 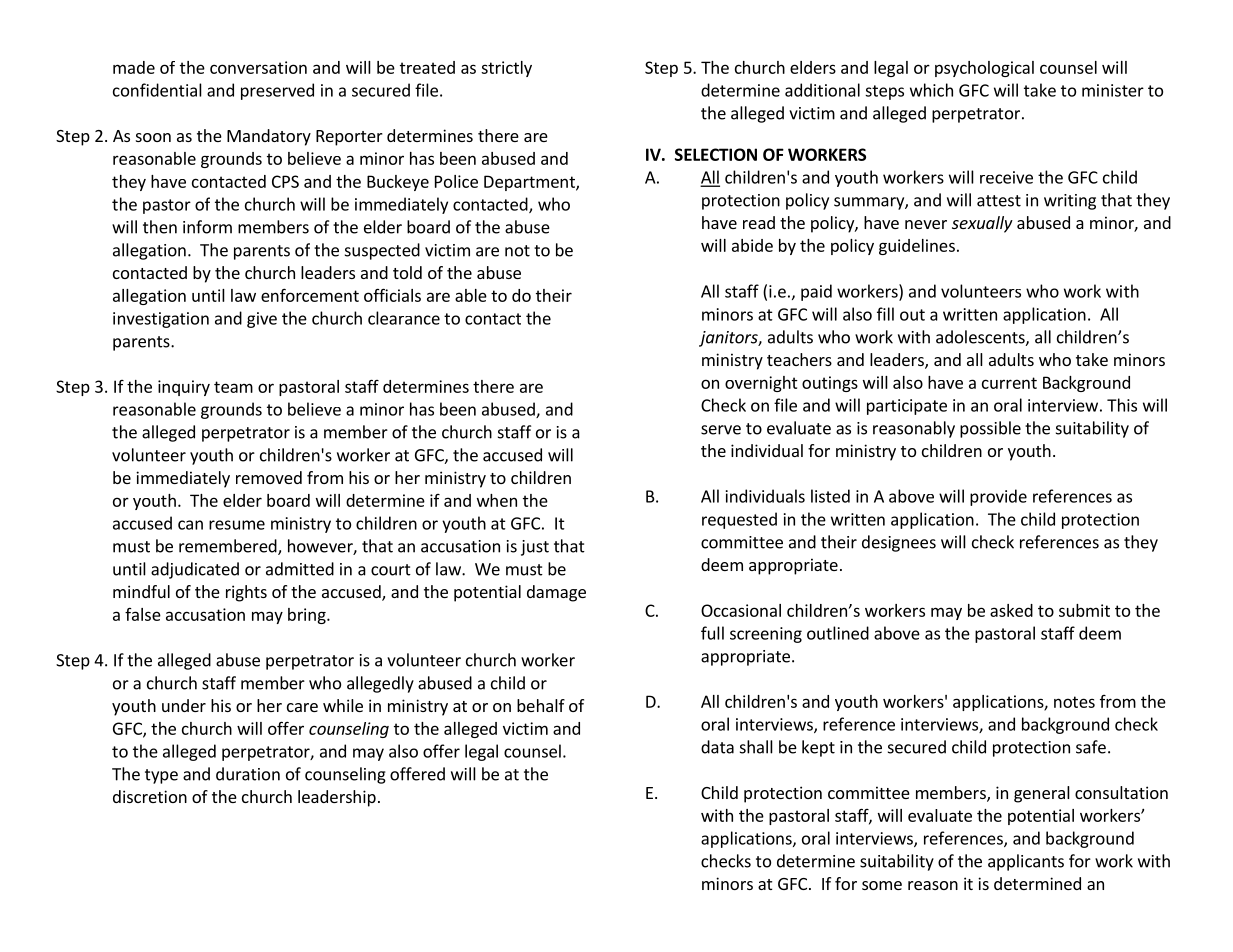 What do you see at coordinates (761, 384) in the screenshot?
I see `overnight` at bounding box center [761, 384].
